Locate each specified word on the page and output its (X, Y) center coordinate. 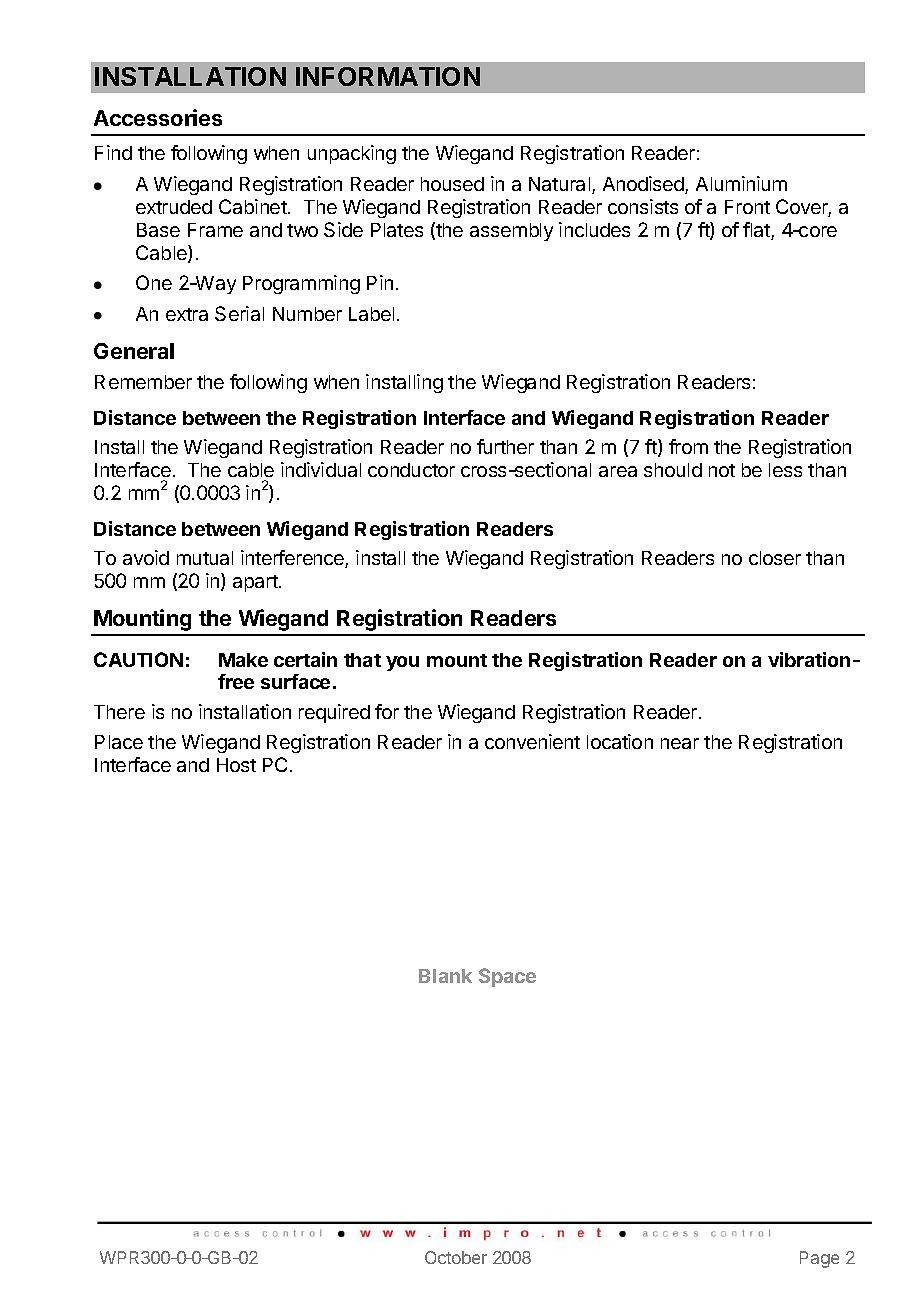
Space (507, 977)
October (456, 1257)
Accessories (158, 117)
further (505, 446)
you (402, 663)
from (688, 446)
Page (819, 1259)
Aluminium (741, 183)
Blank (445, 976)
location (620, 741)
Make (243, 660)
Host (236, 765)
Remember (143, 382)
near (680, 743)
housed (452, 184)
